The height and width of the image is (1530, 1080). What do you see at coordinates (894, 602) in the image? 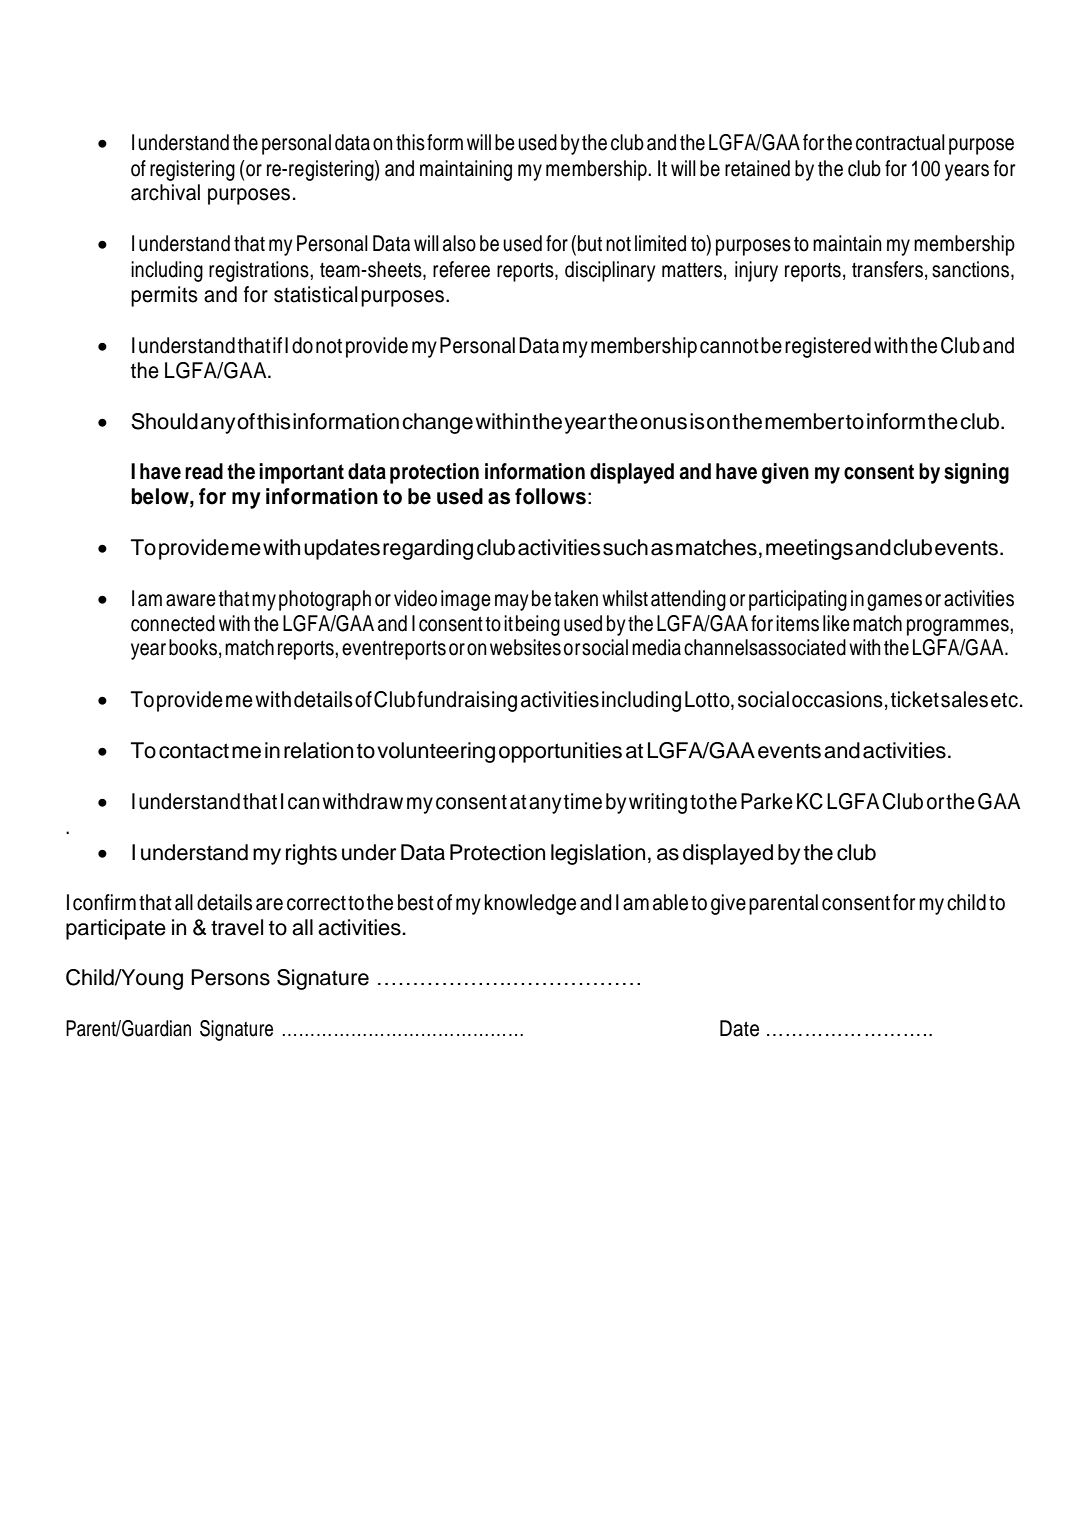
I see `games` at bounding box center [894, 602].
